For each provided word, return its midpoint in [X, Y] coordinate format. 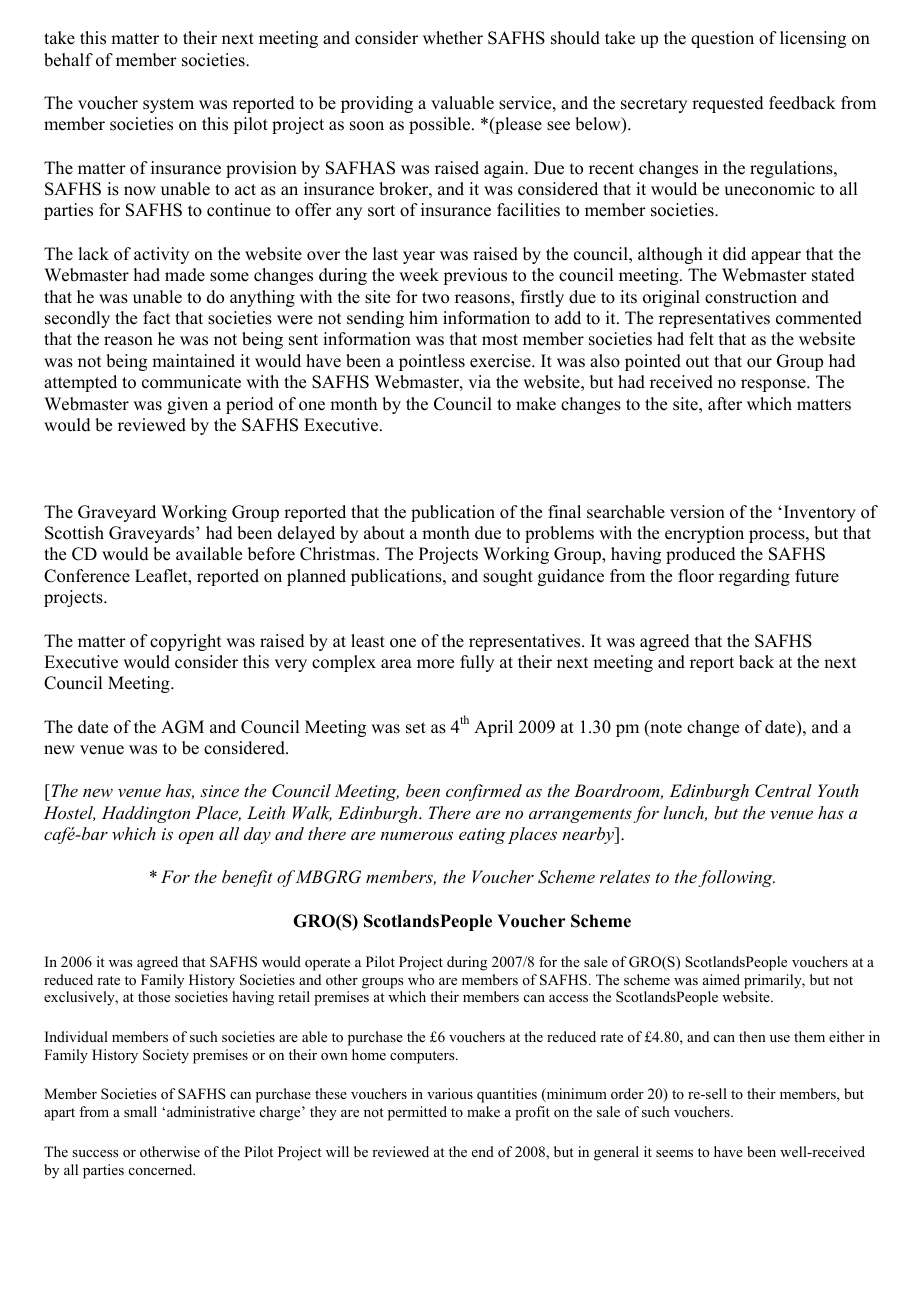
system [168, 105]
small [140, 1111]
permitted [417, 1113]
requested [728, 104]
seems [674, 1153]
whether [453, 38]
